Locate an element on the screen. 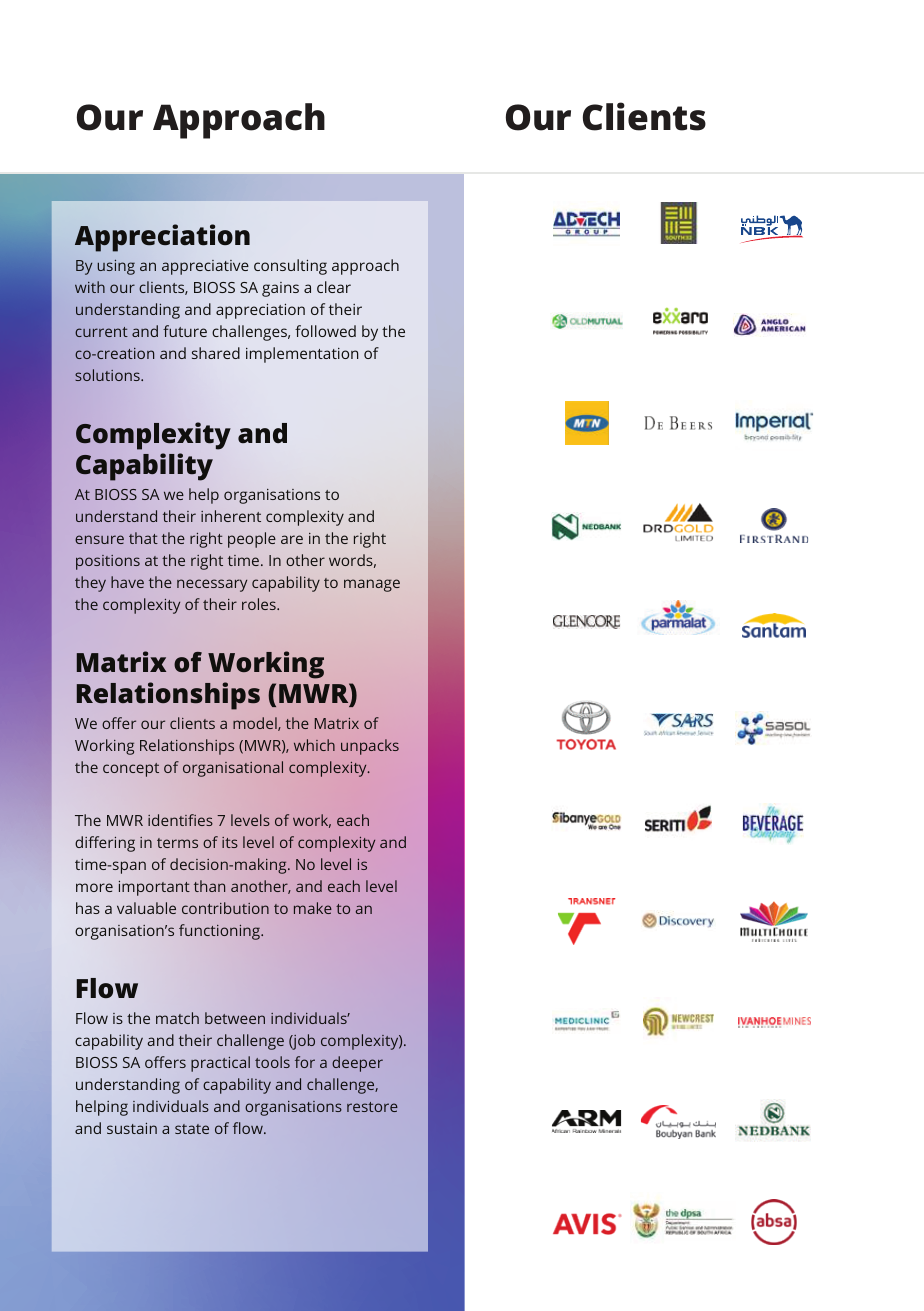  have is located at coordinates (127, 582).
